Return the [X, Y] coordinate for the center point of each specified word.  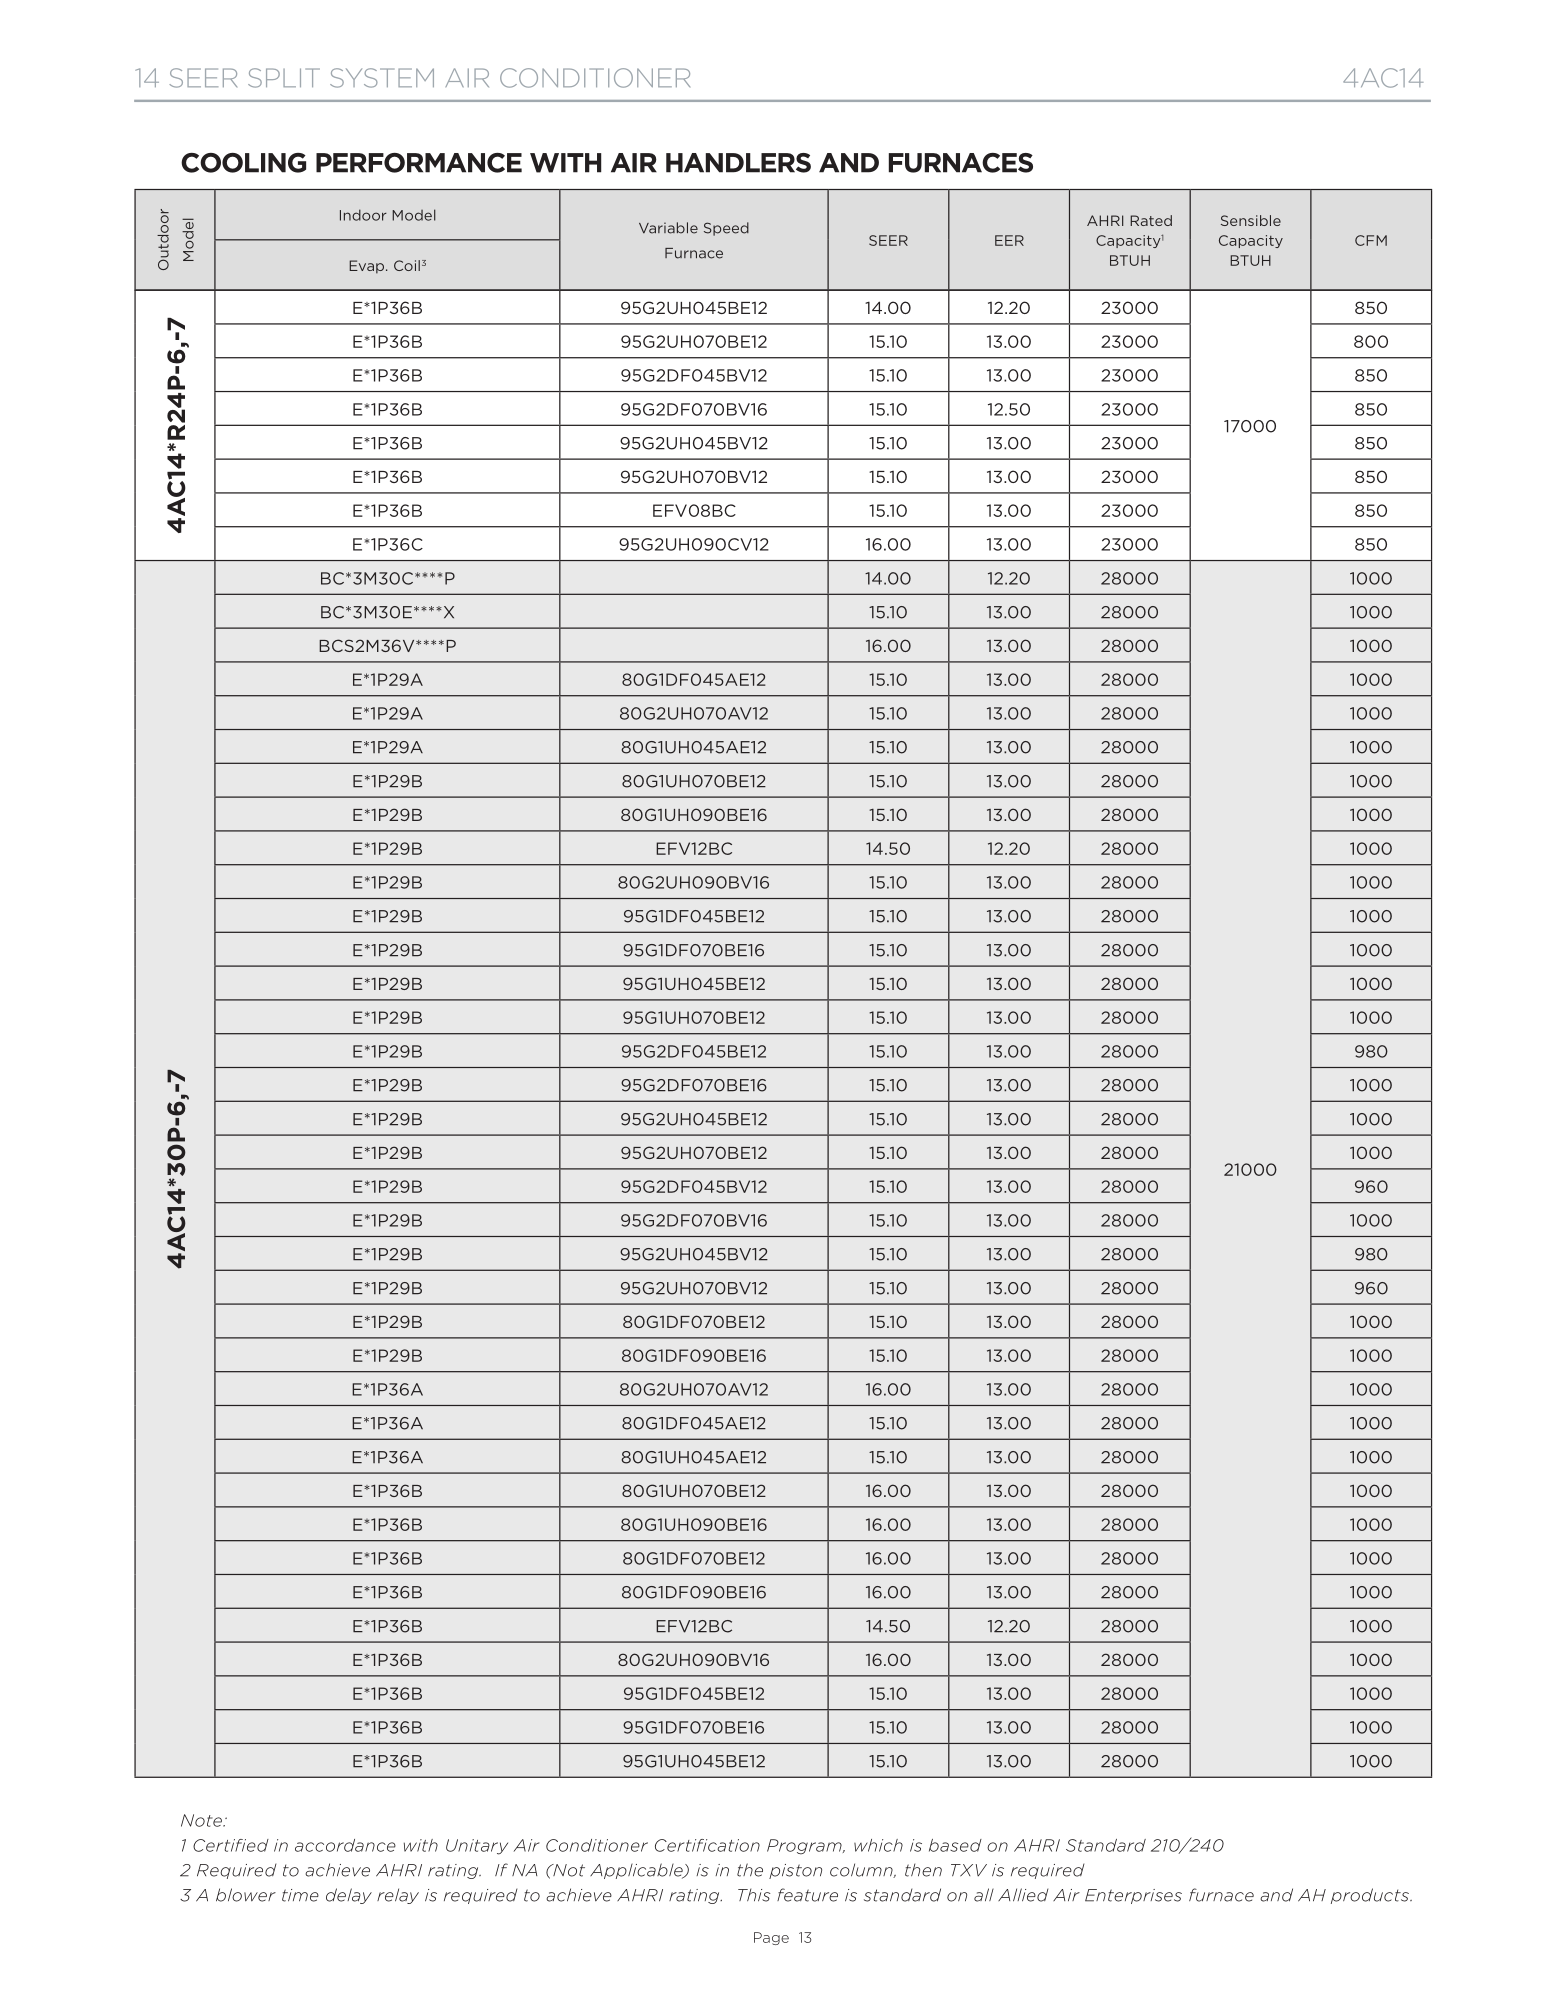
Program [805, 1847]
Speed [726, 229]
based [955, 1845]
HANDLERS [738, 163]
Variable [668, 228]
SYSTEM [382, 78]
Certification [707, 1845]
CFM [1371, 240]
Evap [368, 267]
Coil [407, 265]
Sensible [1251, 220]
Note [202, 1820]
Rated [1151, 220]
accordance [345, 1845]
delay [349, 1896]
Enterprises [1133, 1896]
